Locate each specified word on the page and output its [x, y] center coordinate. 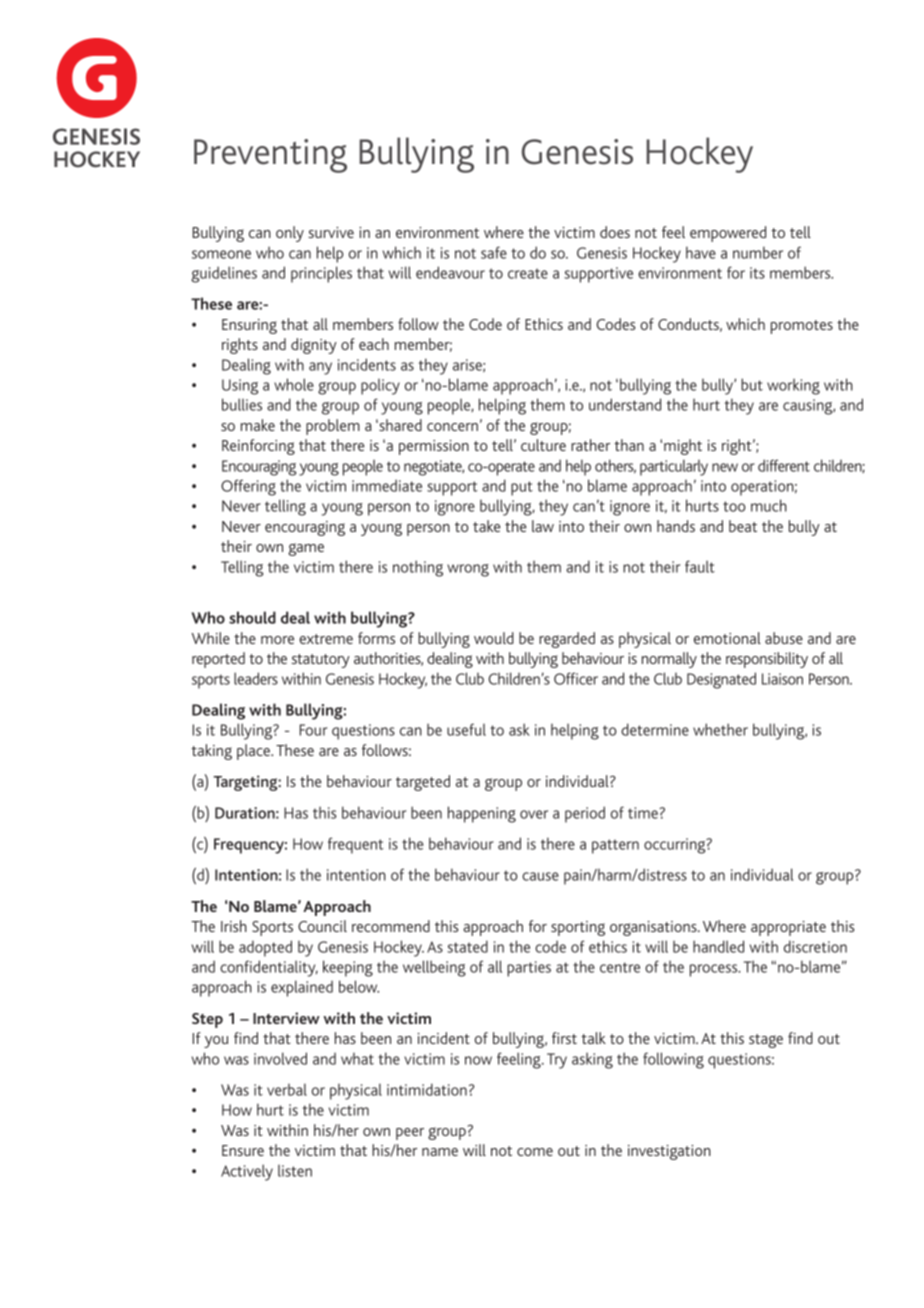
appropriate [788, 928]
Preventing [270, 156]
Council [322, 926]
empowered [728, 234]
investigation [669, 1152]
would [494, 638]
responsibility [767, 660]
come [535, 1152]
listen [295, 1171]
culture [543, 445]
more [277, 640]
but [752, 384]
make [258, 425]
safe [494, 252]
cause [540, 876]
